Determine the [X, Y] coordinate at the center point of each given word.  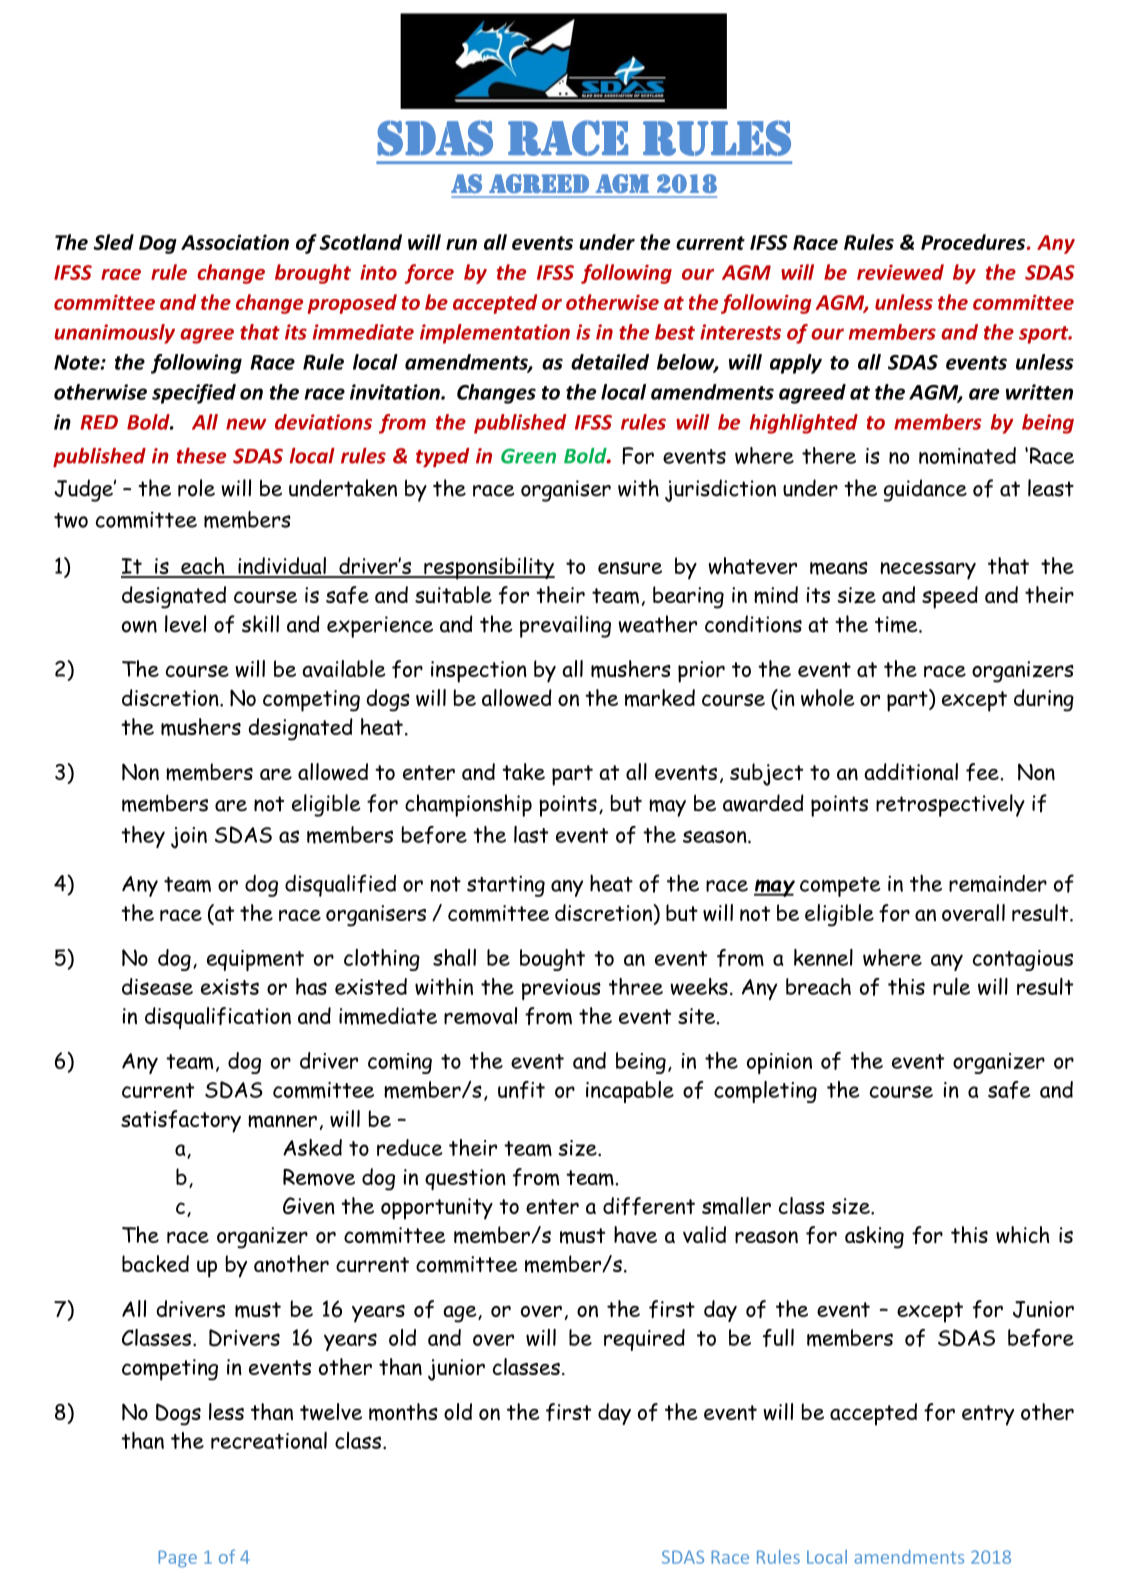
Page [177, 1559]
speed [950, 597]
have [635, 1234]
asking [874, 1237]
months [403, 1412]
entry [988, 1415]
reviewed [900, 272]
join [189, 838]
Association [235, 242]
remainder [998, 883]
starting [506, 886]
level [185, 624]
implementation [495, 334]
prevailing [565, 626]
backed [155, 1263]
